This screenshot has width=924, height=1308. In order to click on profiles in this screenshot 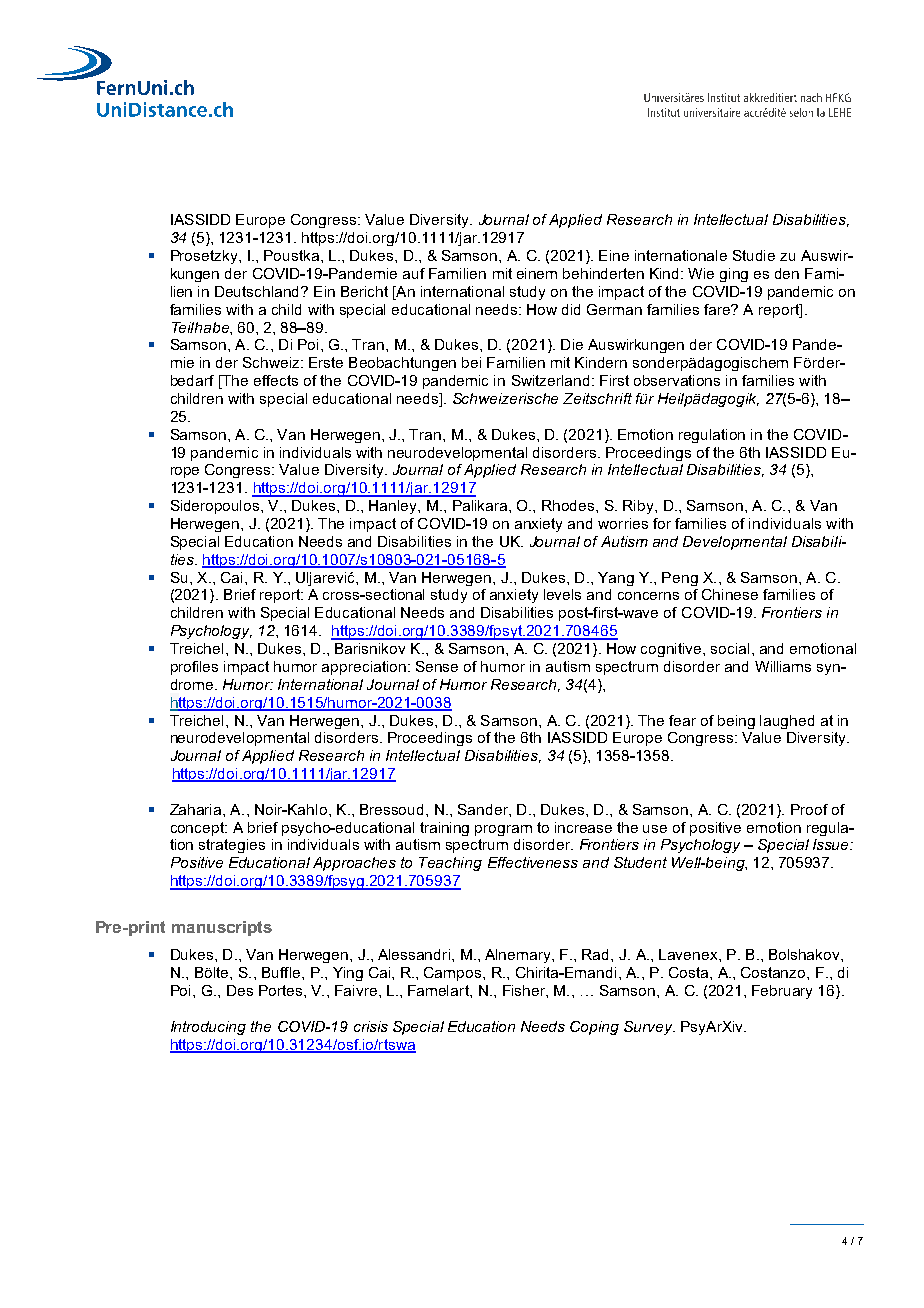, I will do `click(194, 668)`.
